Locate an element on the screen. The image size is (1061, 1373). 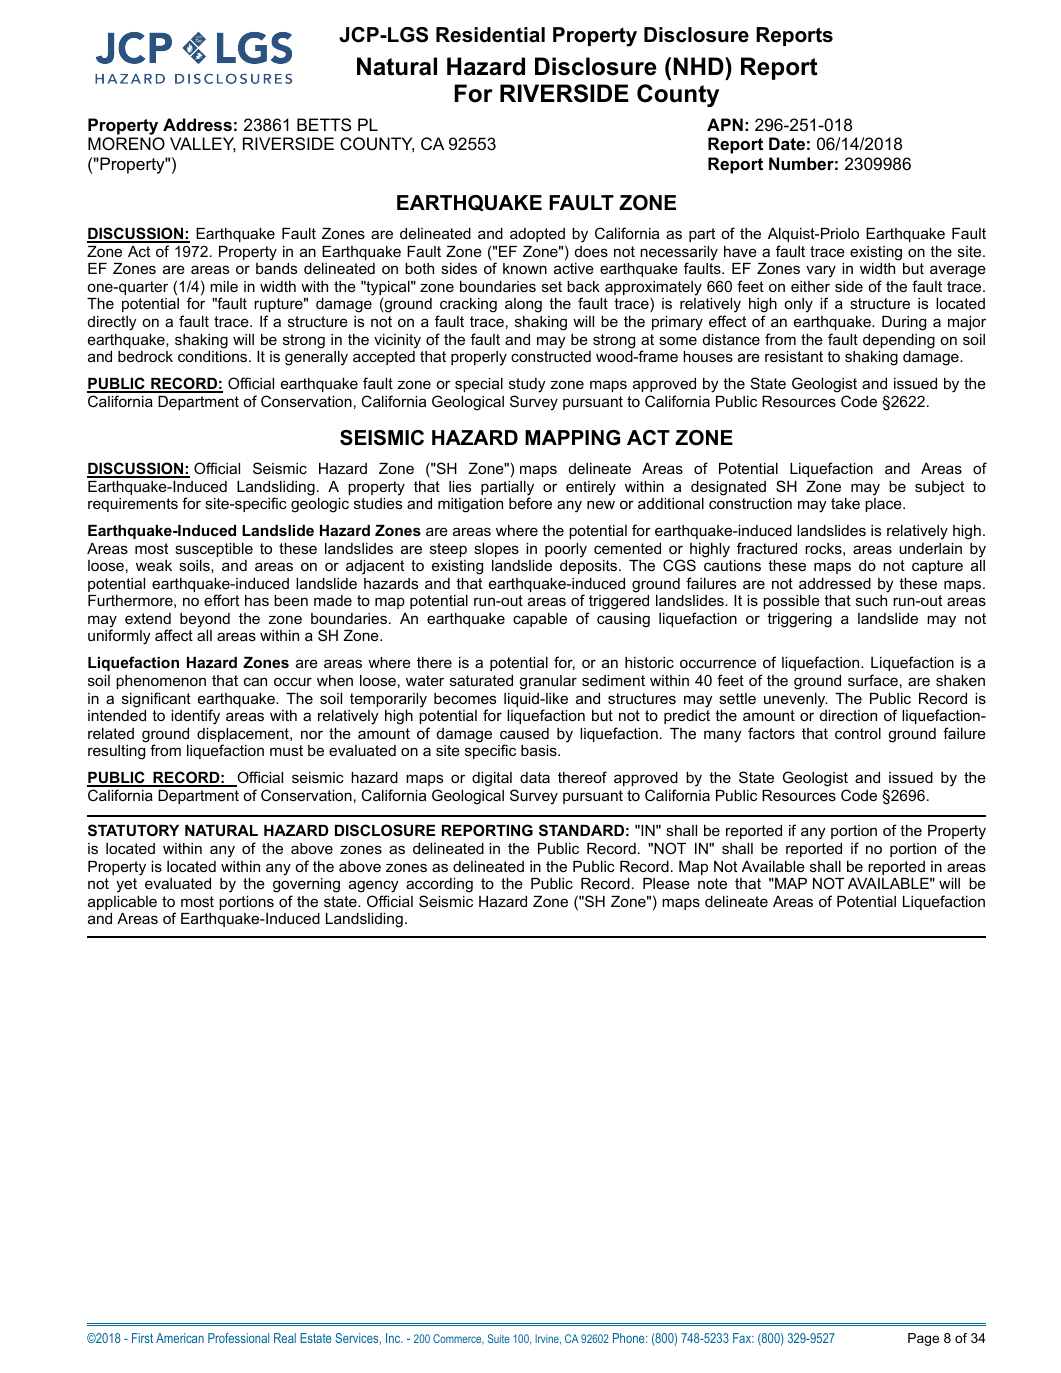
STATUTORY is located at coordinates (133, 830).
